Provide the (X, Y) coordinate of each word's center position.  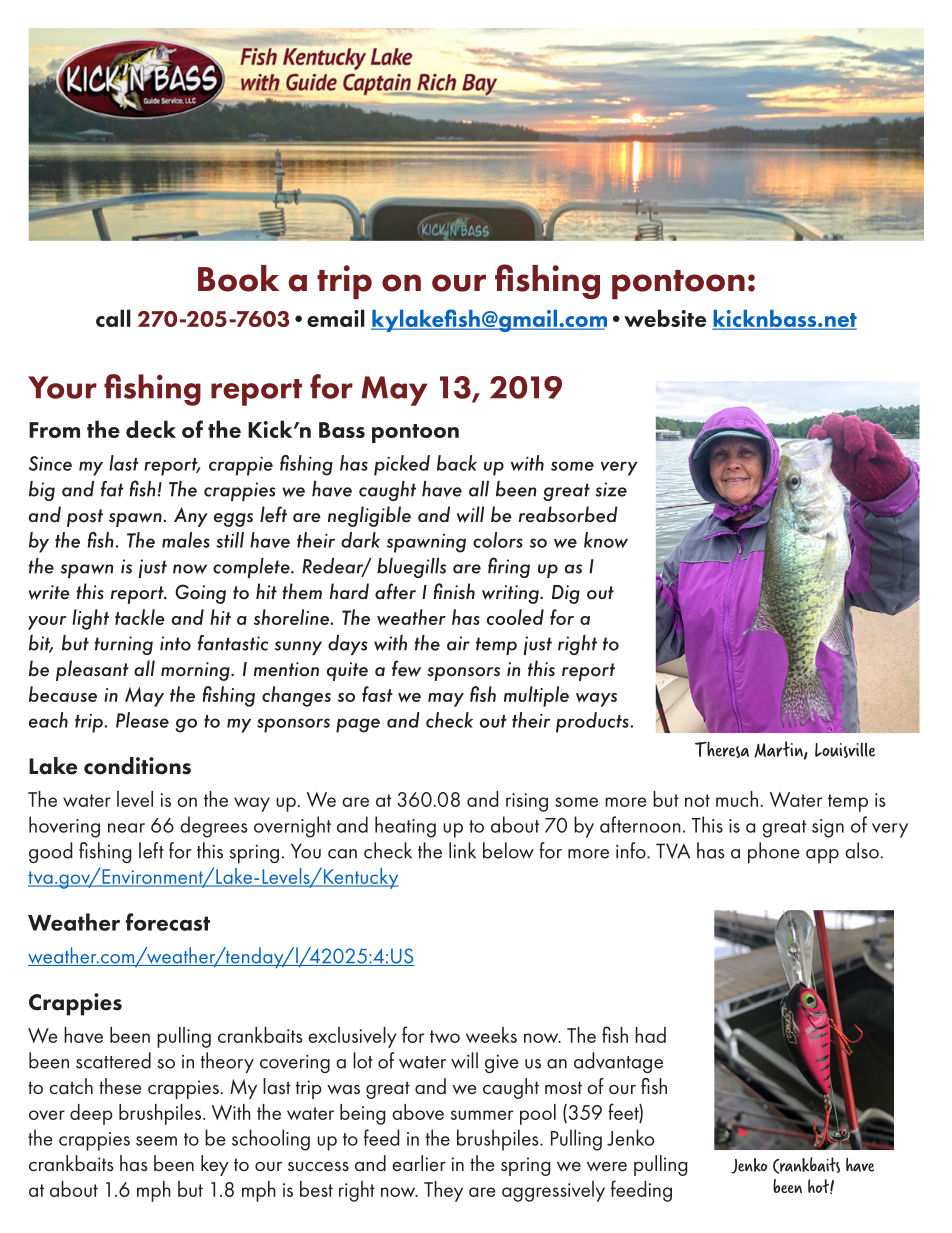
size (611, 489)
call (113, 318)
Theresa (722, 749)
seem (156, 1141)
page (358, 725)
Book (238, 278)
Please (142, 720)
